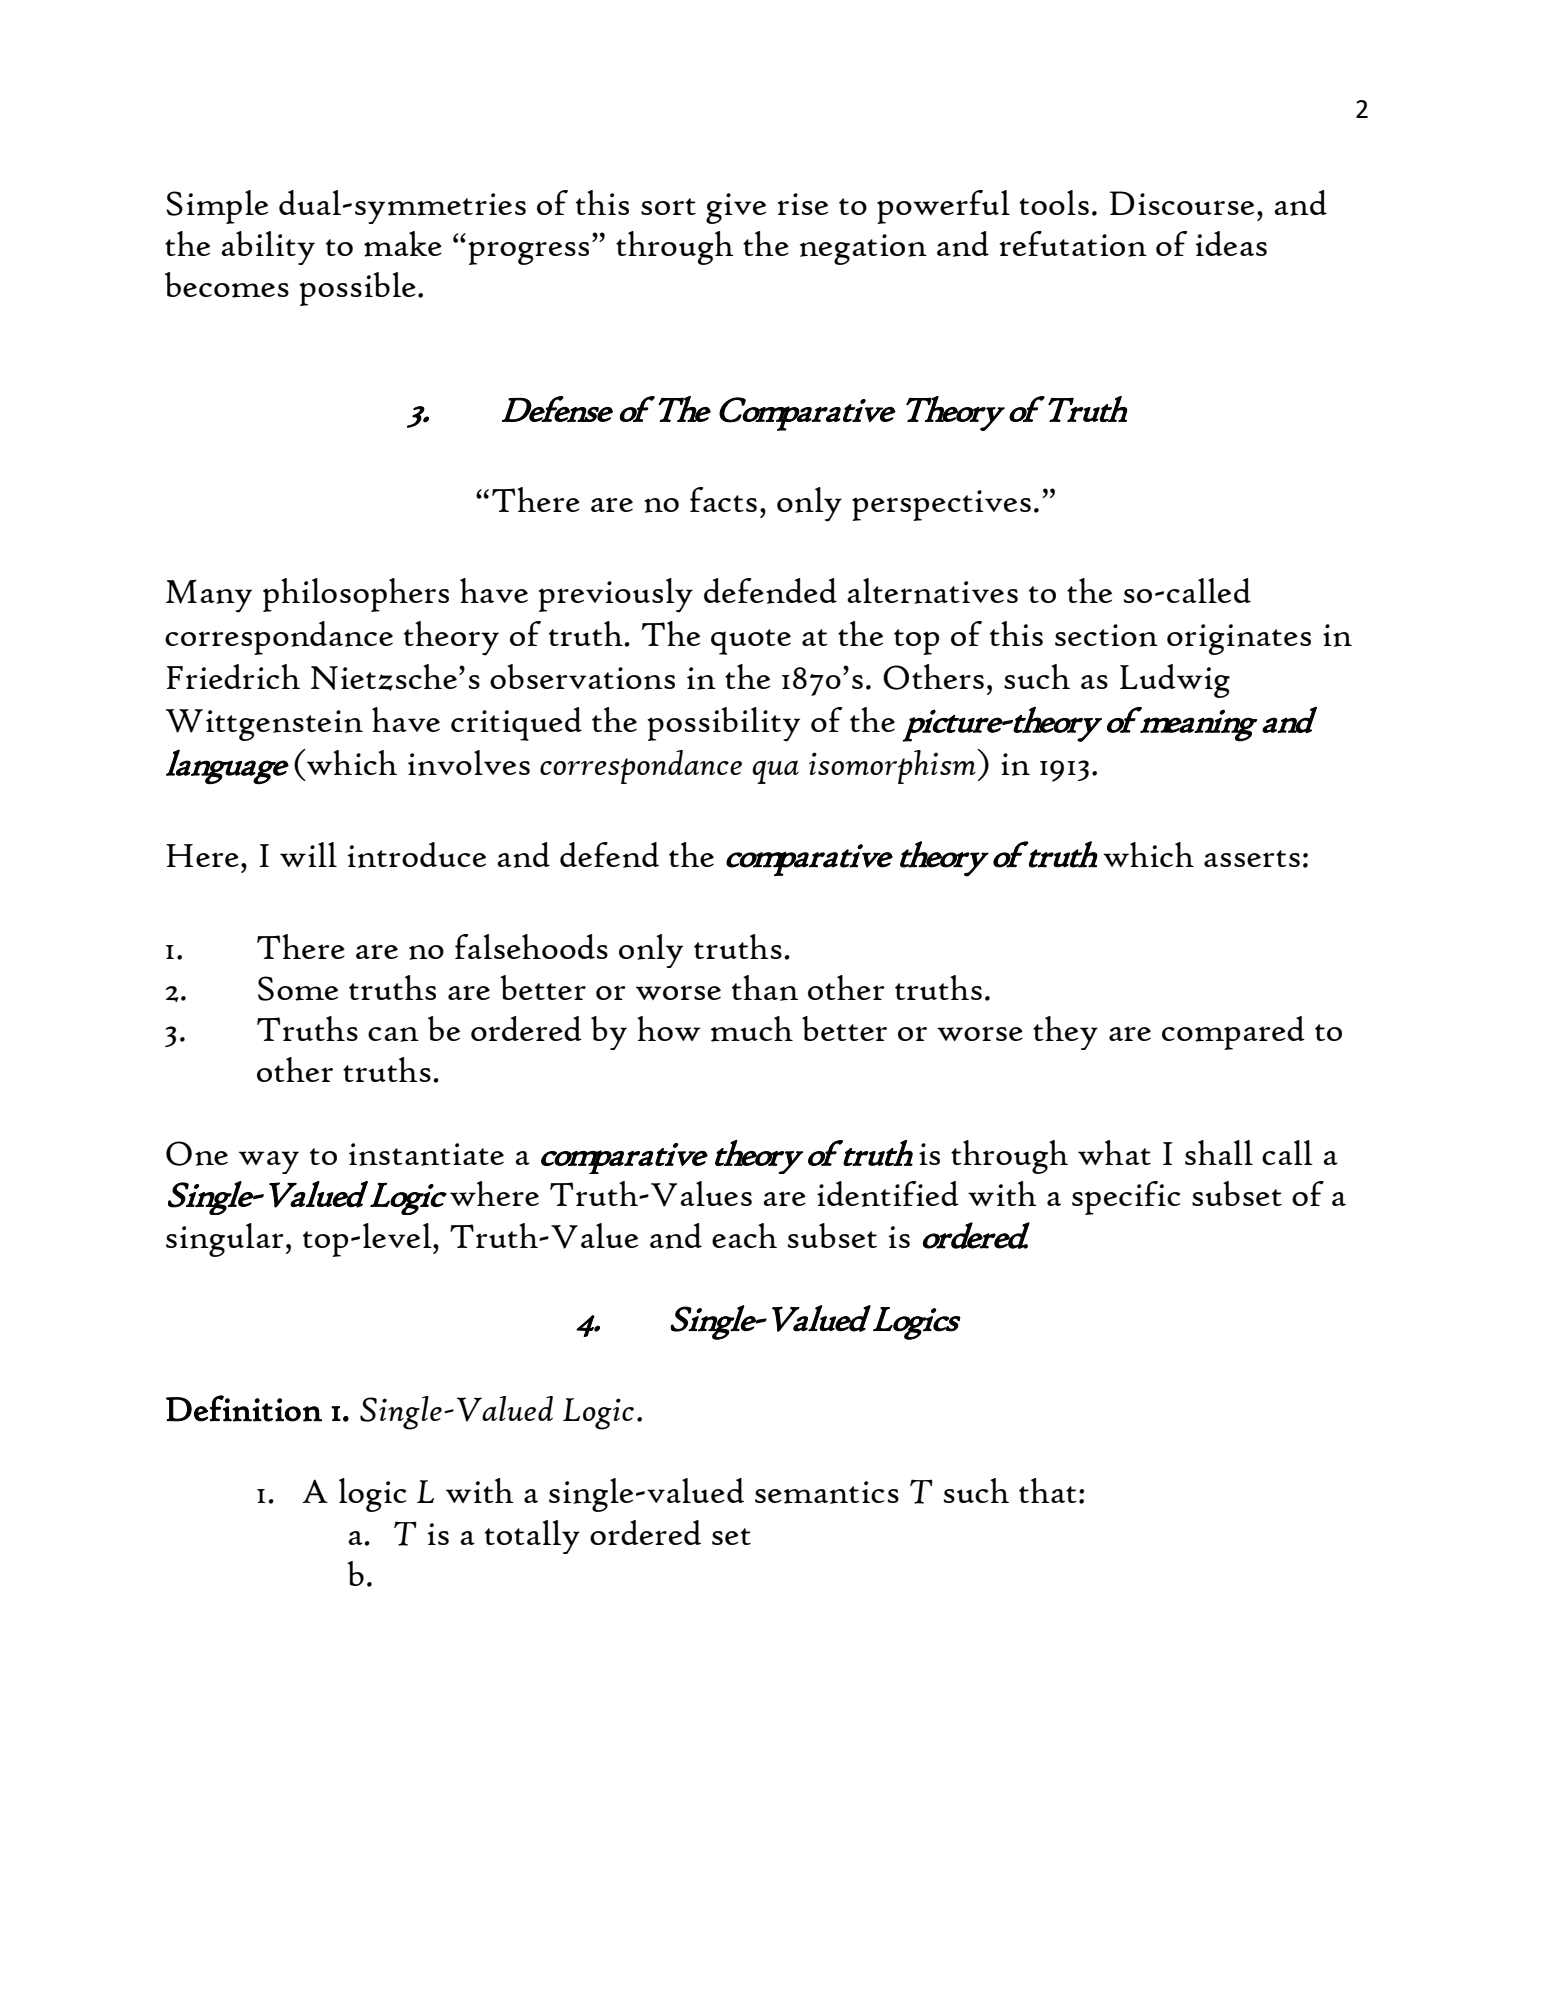  Describe the element at coordinates (308, 854) in the page. I see `will` at that location.
